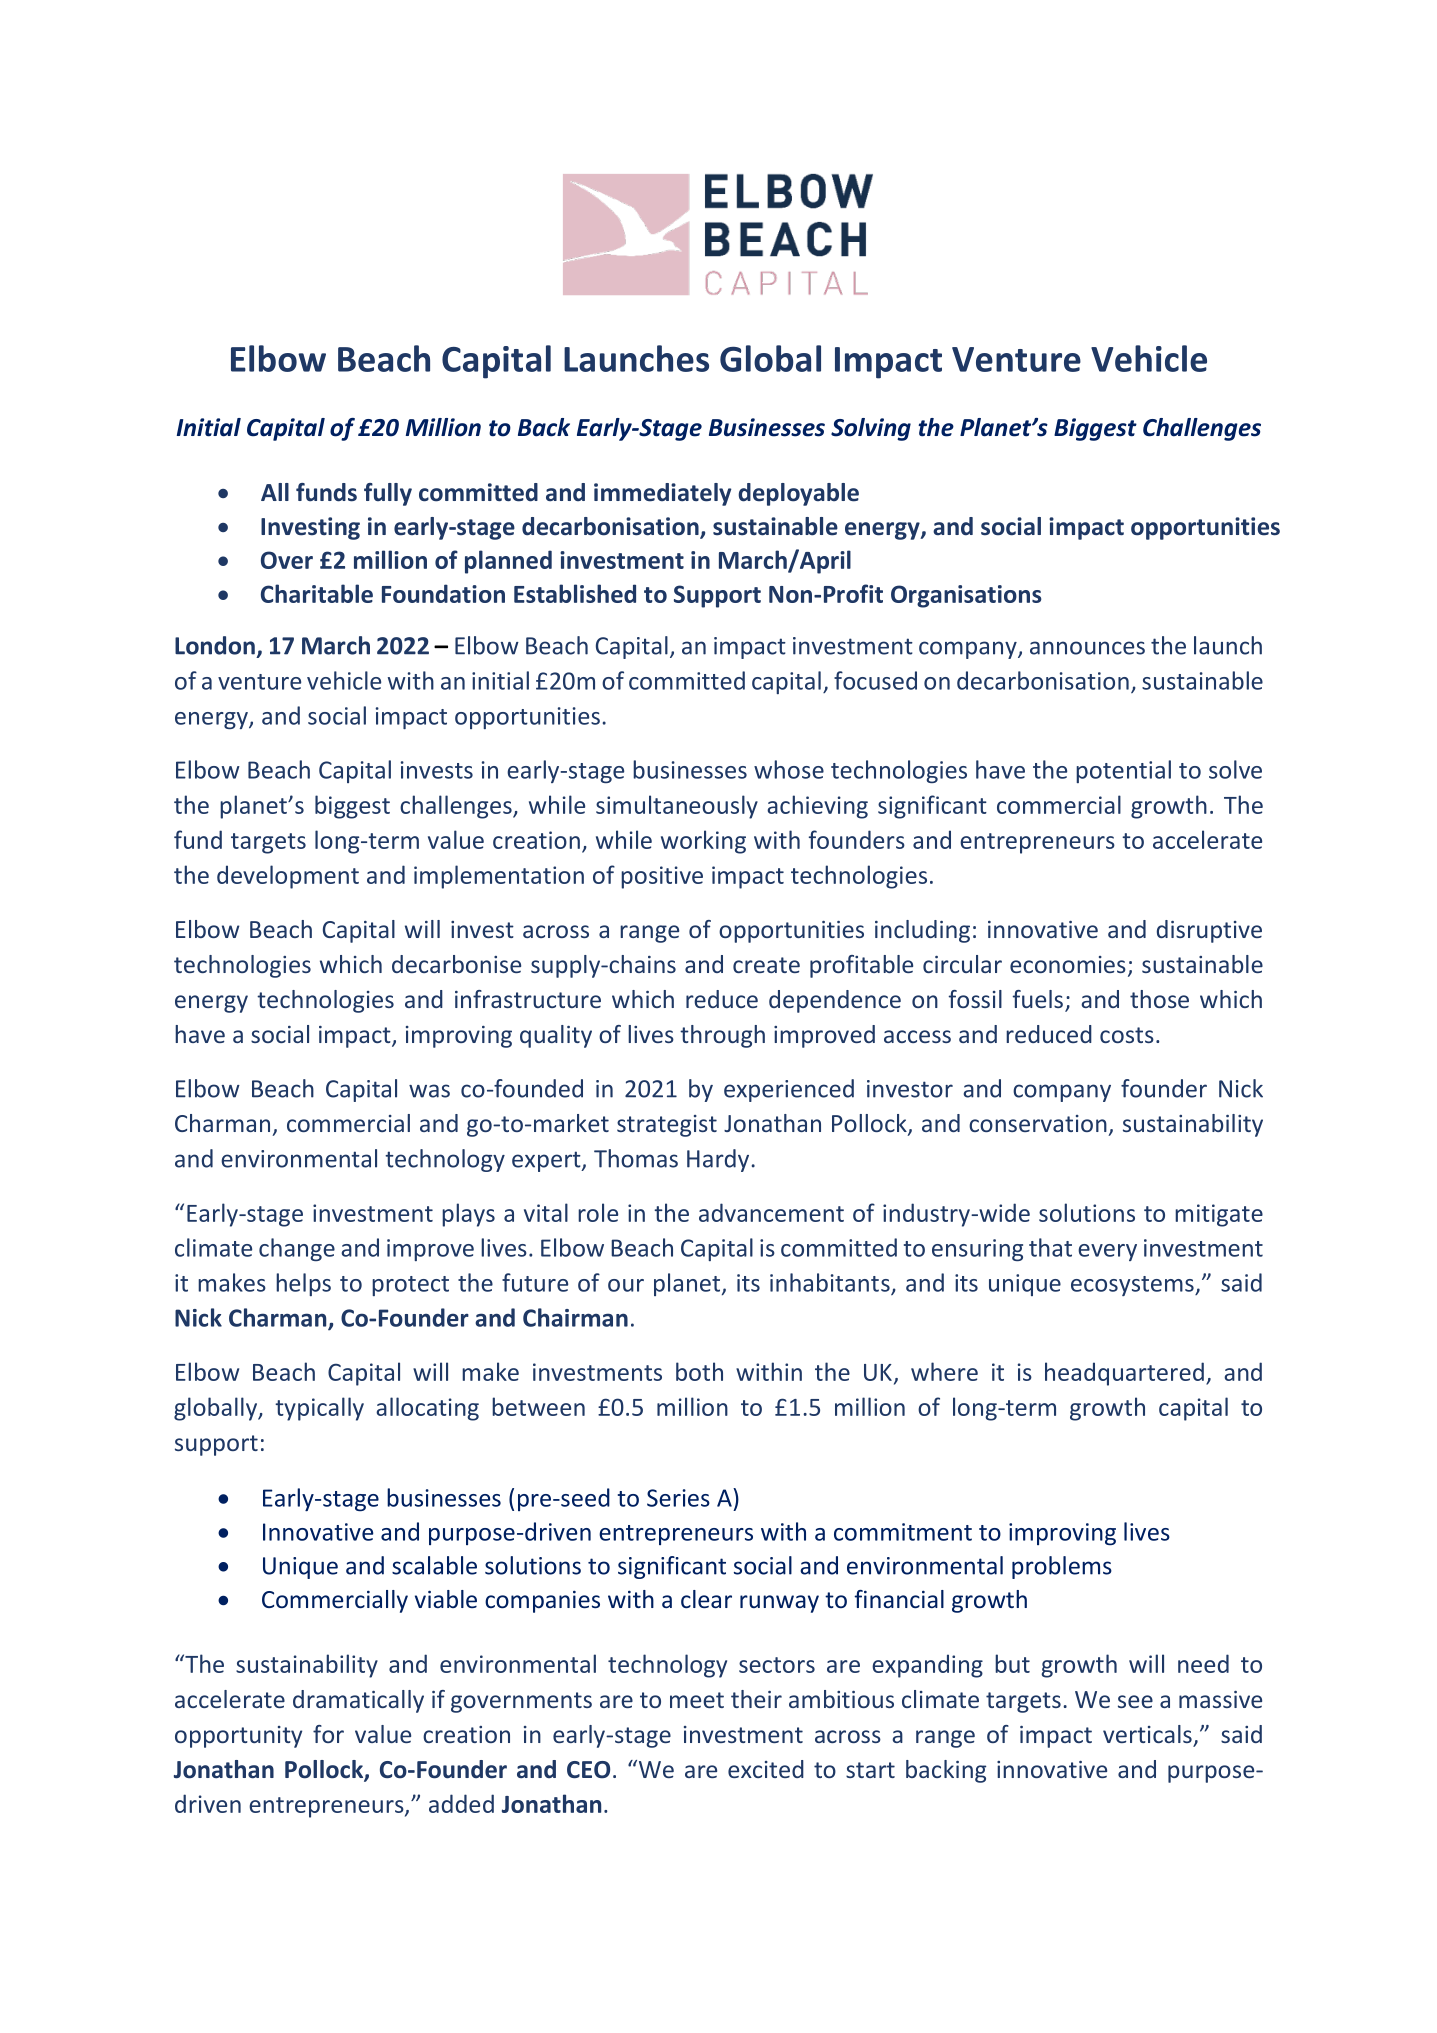  I want to click on typically, so click(319, 1409).
